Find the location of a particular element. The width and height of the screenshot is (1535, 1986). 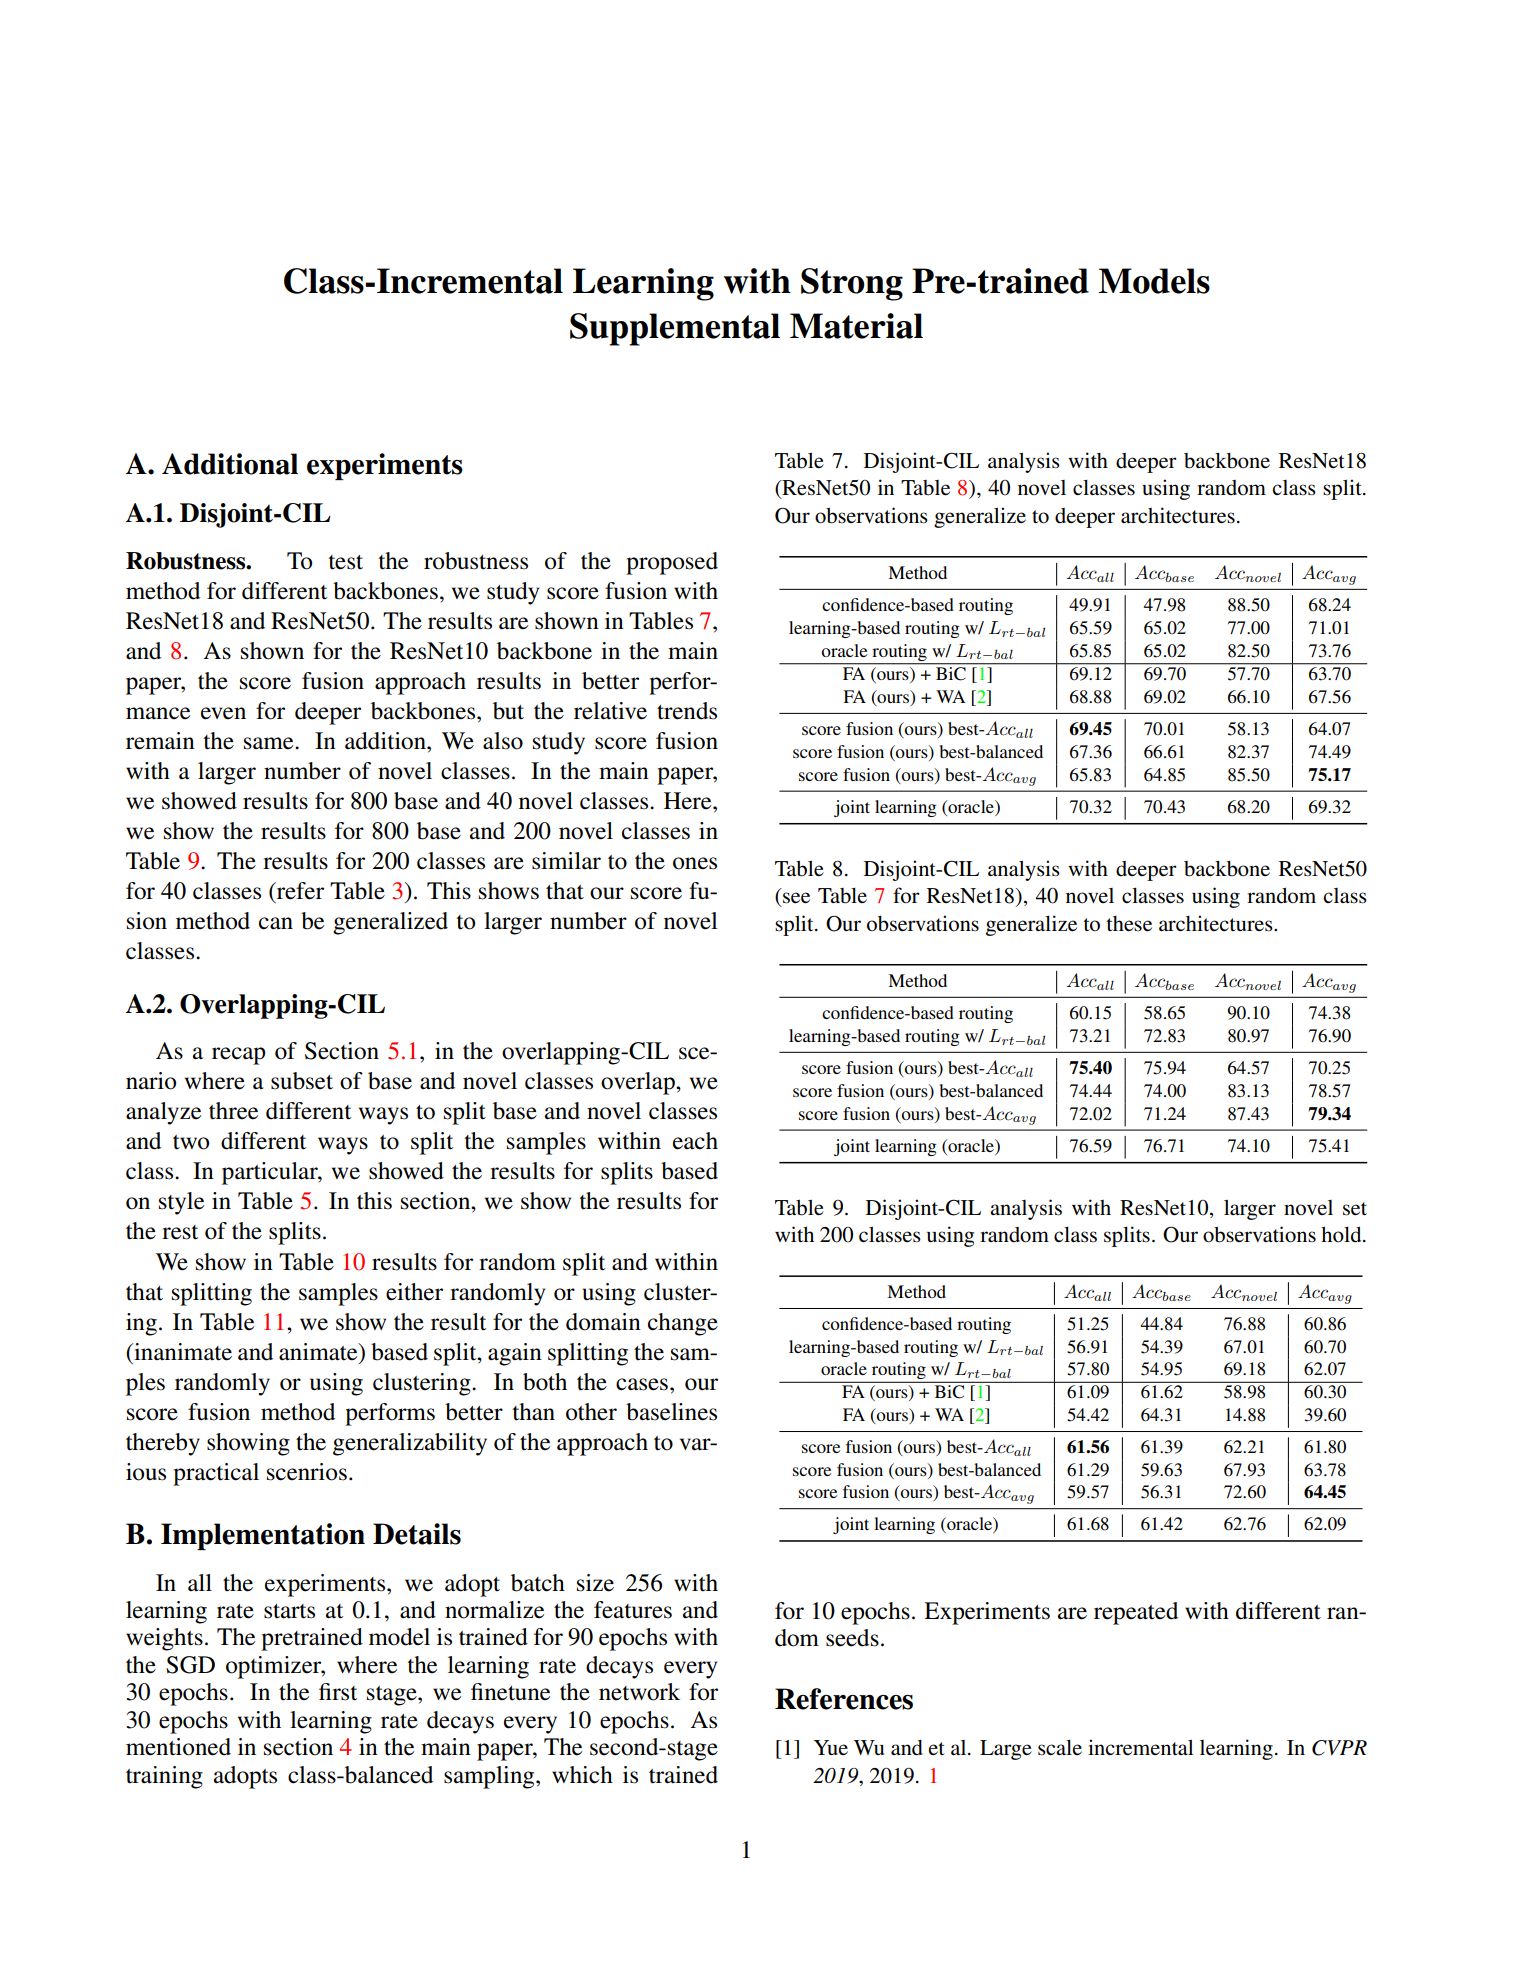

Yue is located at coordinates (831, 1747).
